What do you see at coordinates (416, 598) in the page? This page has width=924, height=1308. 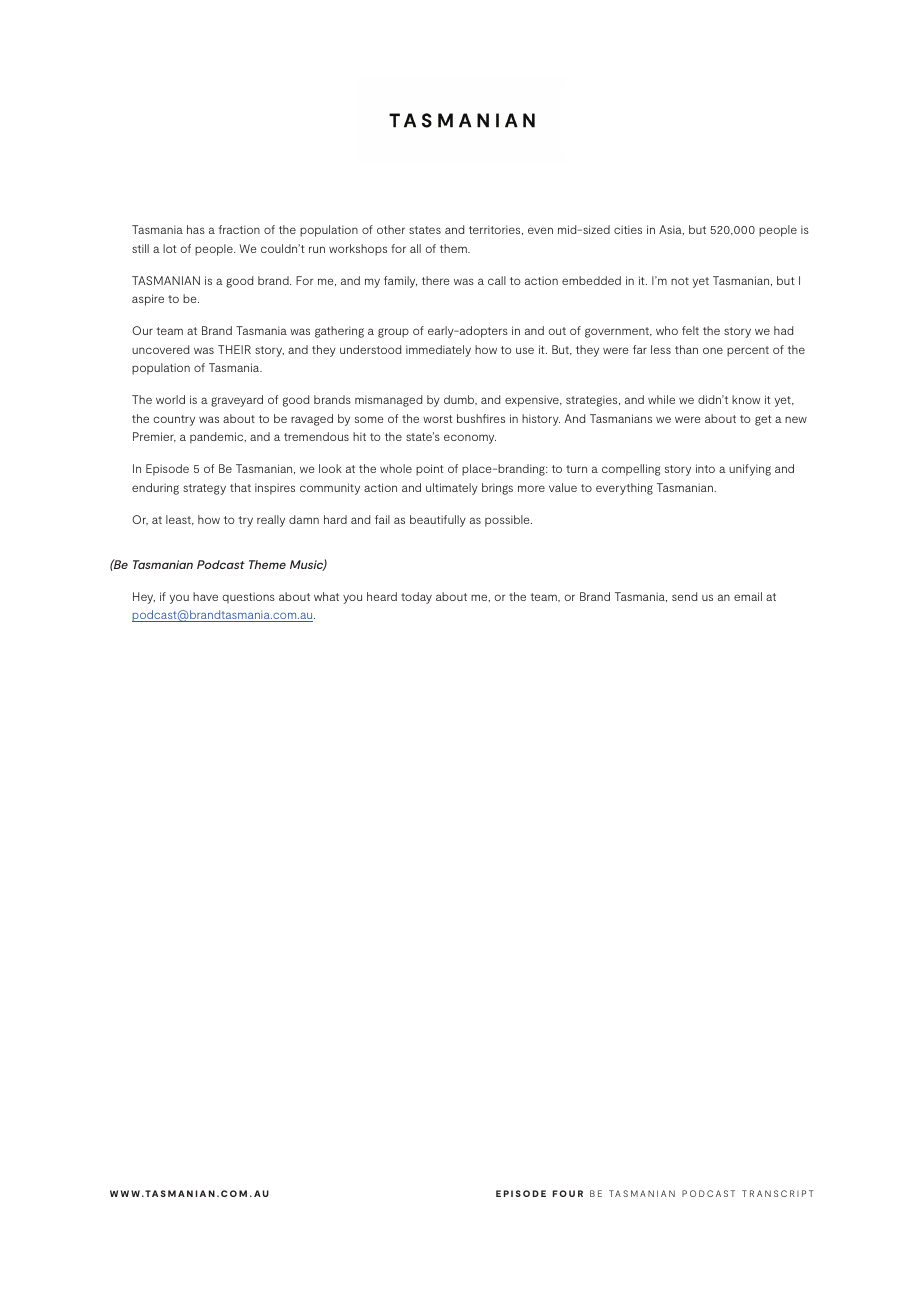 I see `today` at bounding box center [416, 598].
